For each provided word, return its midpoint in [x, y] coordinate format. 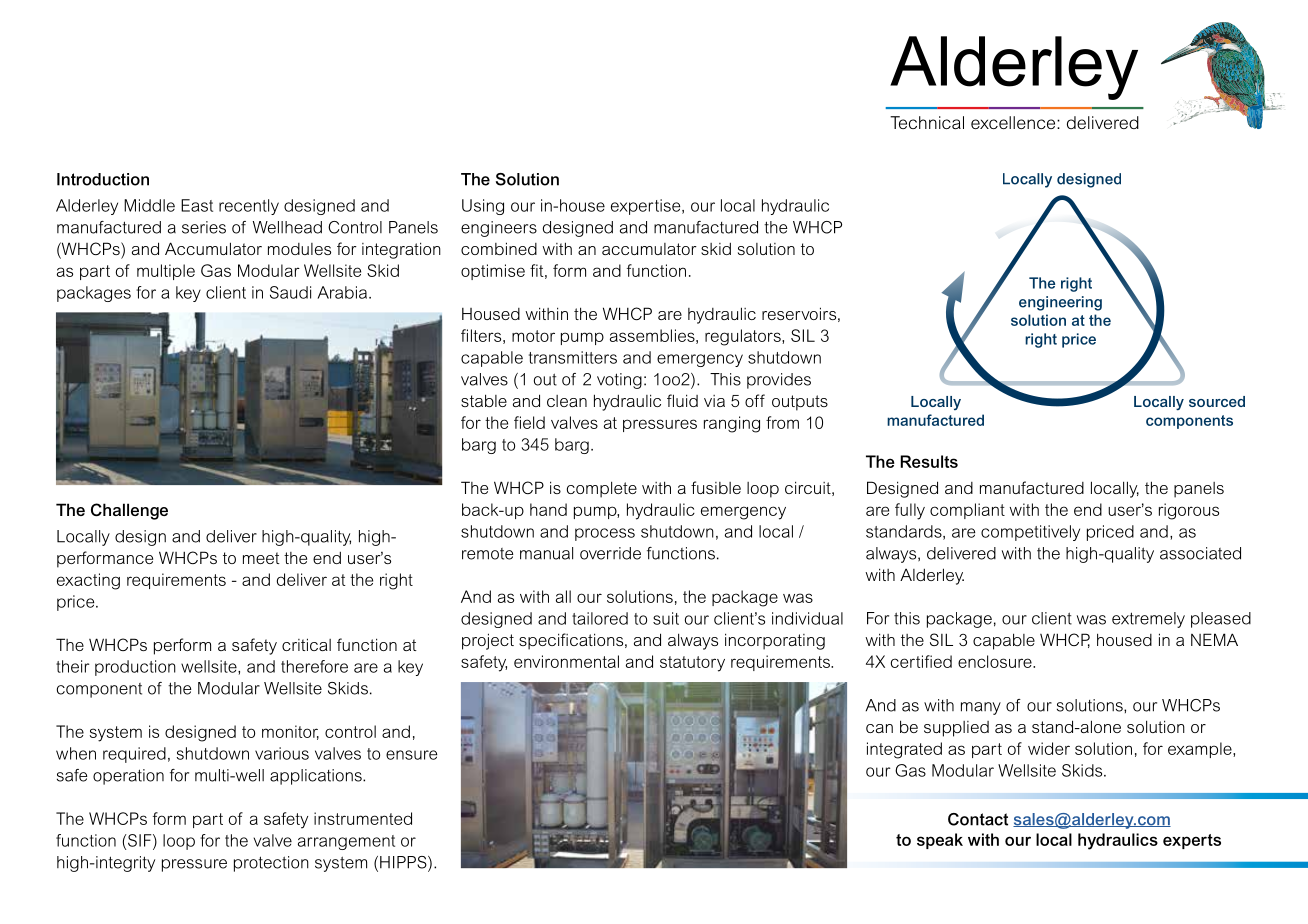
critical [306, 644]
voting [619, 381]
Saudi [290, 292]
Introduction [103, 179]
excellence [1014, 122]
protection [271, 864]
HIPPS [404, 863]
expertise [647, 207]
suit [666, 618]
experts [1192, 841]
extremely [1148, 620]
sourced [1217, 401]
